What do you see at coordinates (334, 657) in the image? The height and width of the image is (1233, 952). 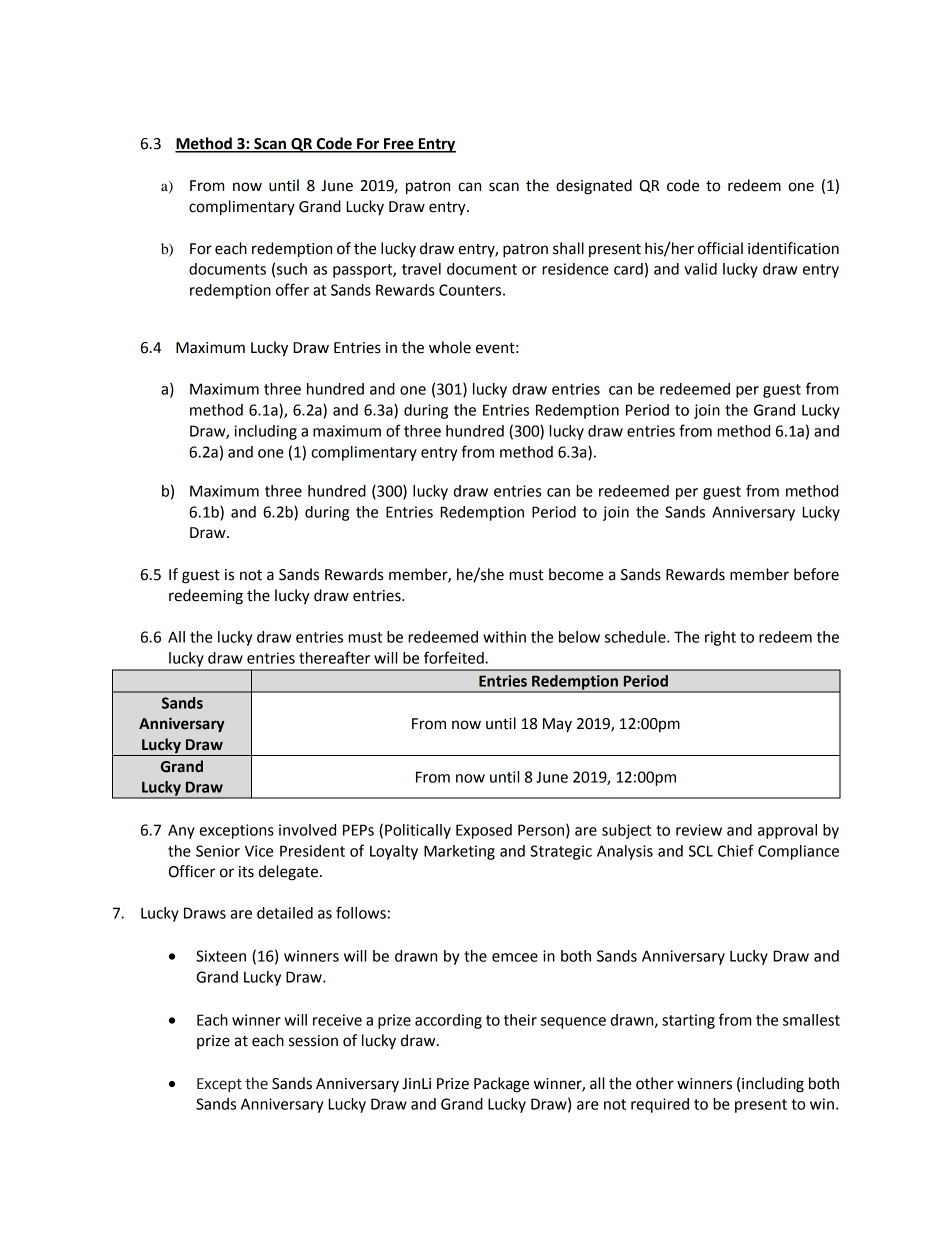 I see `thereafter` at bounding box center [334, 657].
